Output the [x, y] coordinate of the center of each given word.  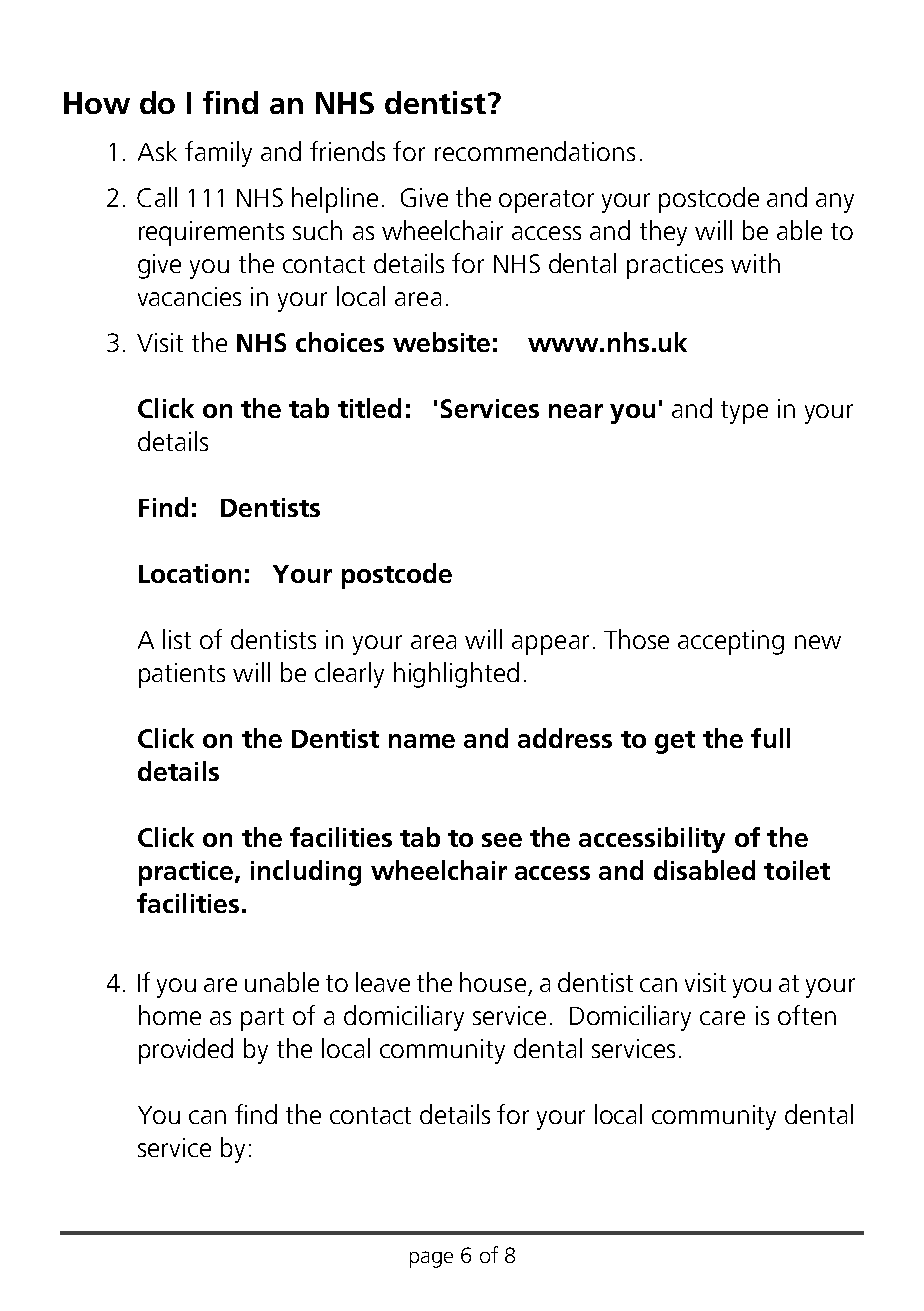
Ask [157, 151]
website [441, 342]
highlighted [456, 675]
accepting [731, 642]
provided [186, 1051]
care [722, 1018]
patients [182, 675]
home [170, 1015]
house [493, 982]
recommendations [535, 151]
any [835, 203]
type [744, 412]
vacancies [189, 296]
